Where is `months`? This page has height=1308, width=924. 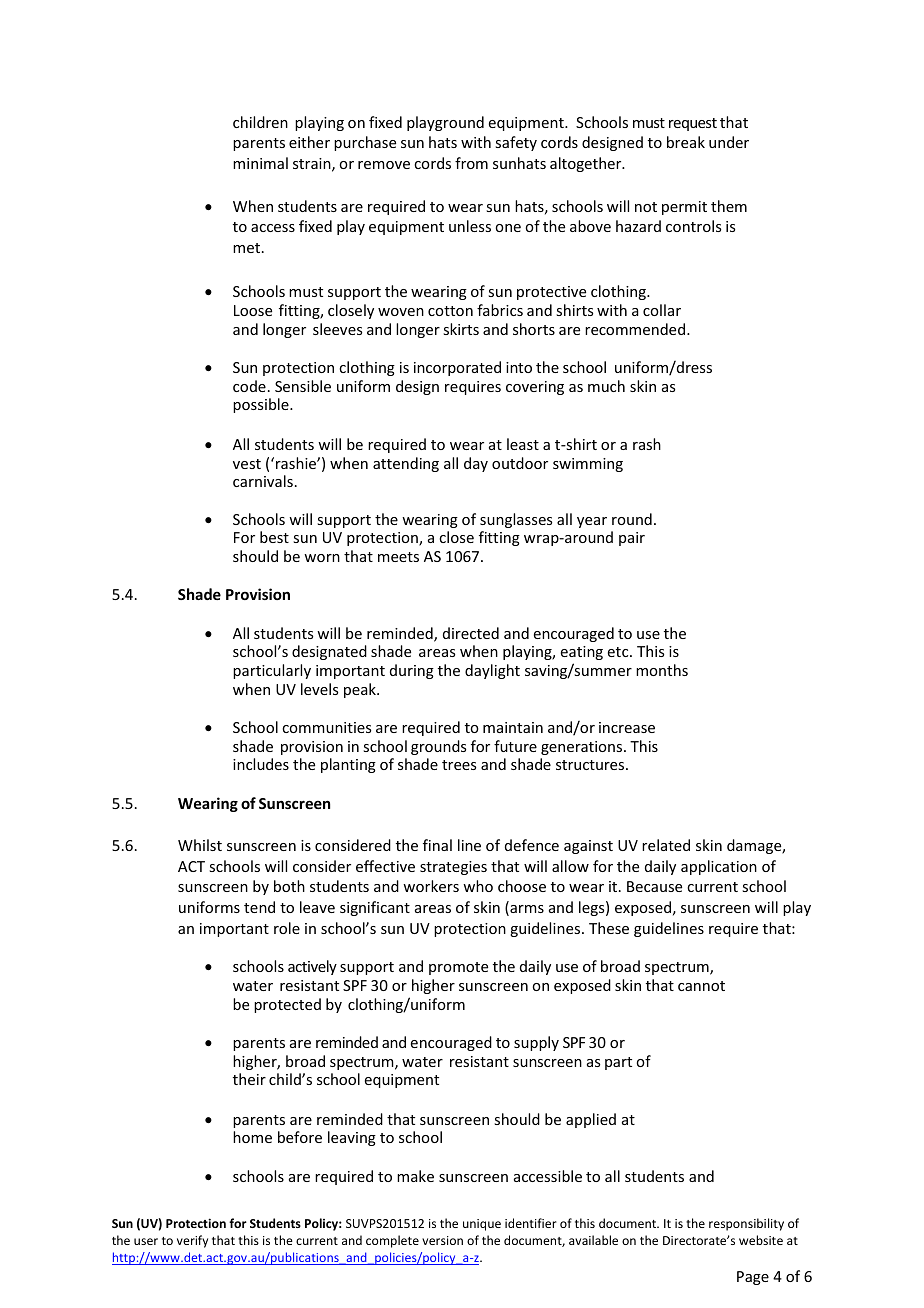
months is located at coordinates (662, 670).
